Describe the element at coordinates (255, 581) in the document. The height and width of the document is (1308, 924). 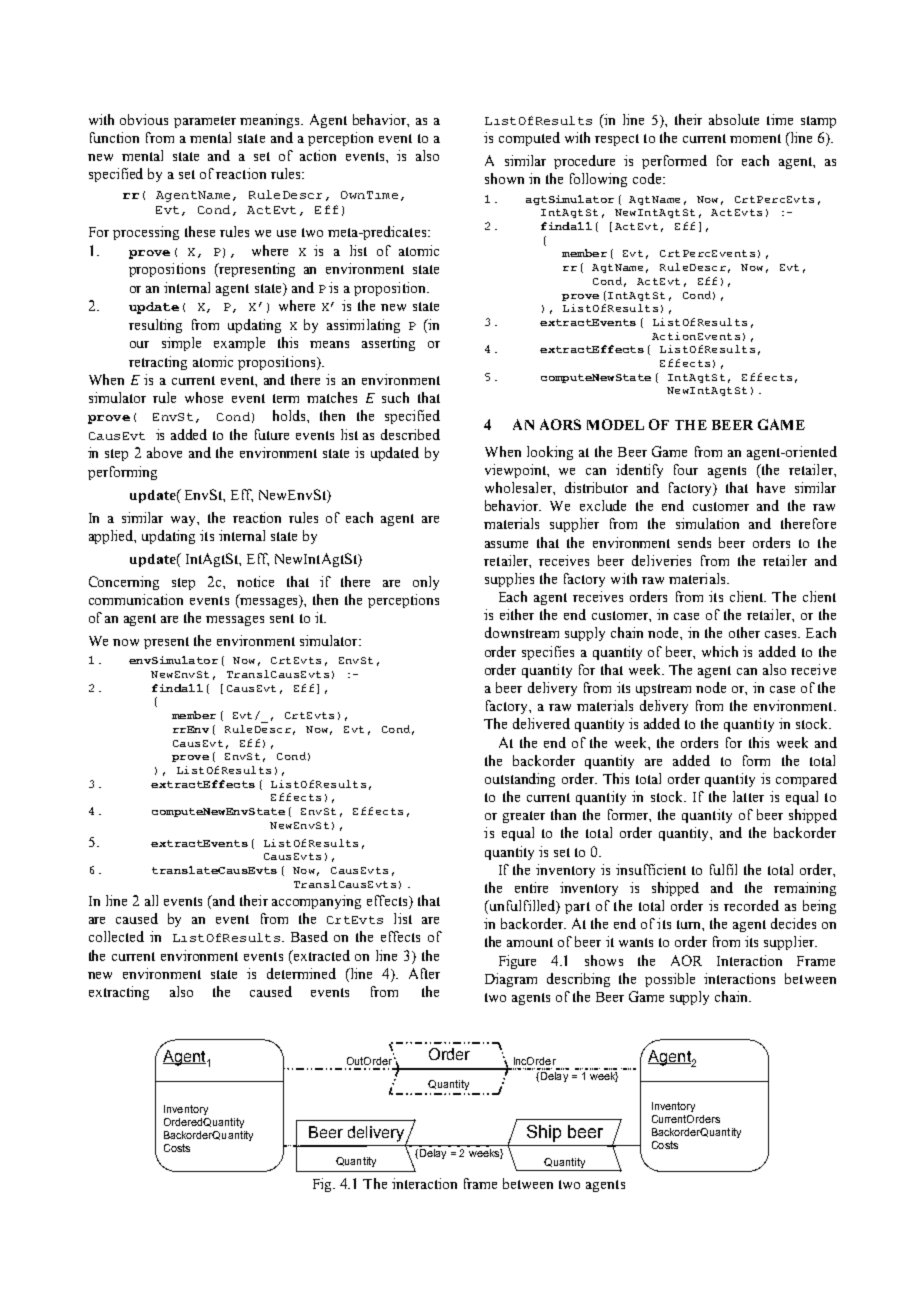
I see `notice` at that location.
